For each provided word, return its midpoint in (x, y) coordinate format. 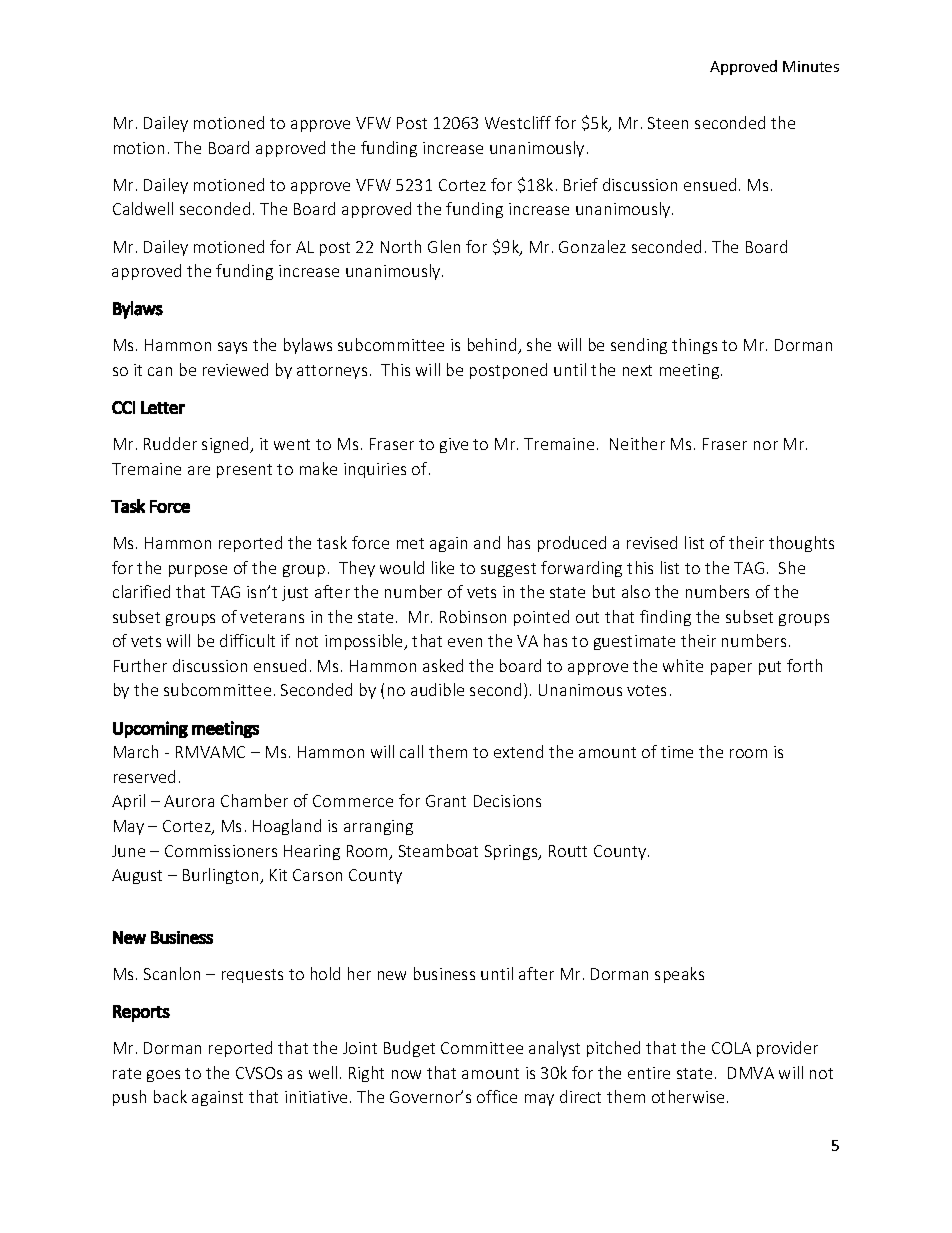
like (443, 567)
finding (665, 618)
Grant (446, 801)
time (677, 752)
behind (493, 346)
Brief (581, 184)
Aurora (189, 801)
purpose (198, 571)
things (694, 346)
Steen (668, 123)
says (232, 348)
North (401, 246)
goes (163, 1076)
